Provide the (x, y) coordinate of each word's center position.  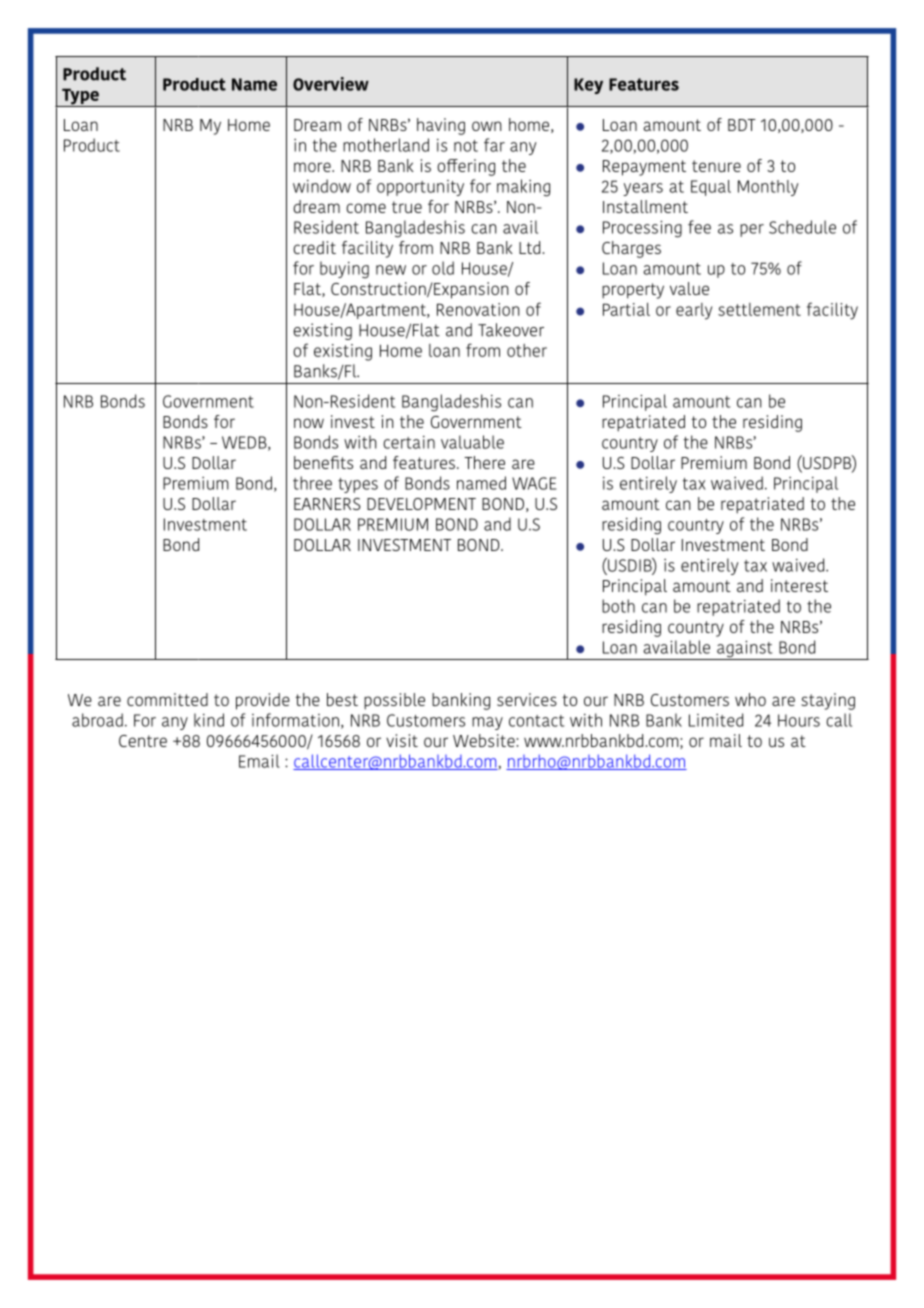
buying (344, 270)
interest (799, 585)
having (441, 126)
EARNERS (327, 504)
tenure (716, 166)
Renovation (478, 309)
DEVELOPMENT (421, 504)
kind (209, 720)
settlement (759, 309)
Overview (331, 84)
